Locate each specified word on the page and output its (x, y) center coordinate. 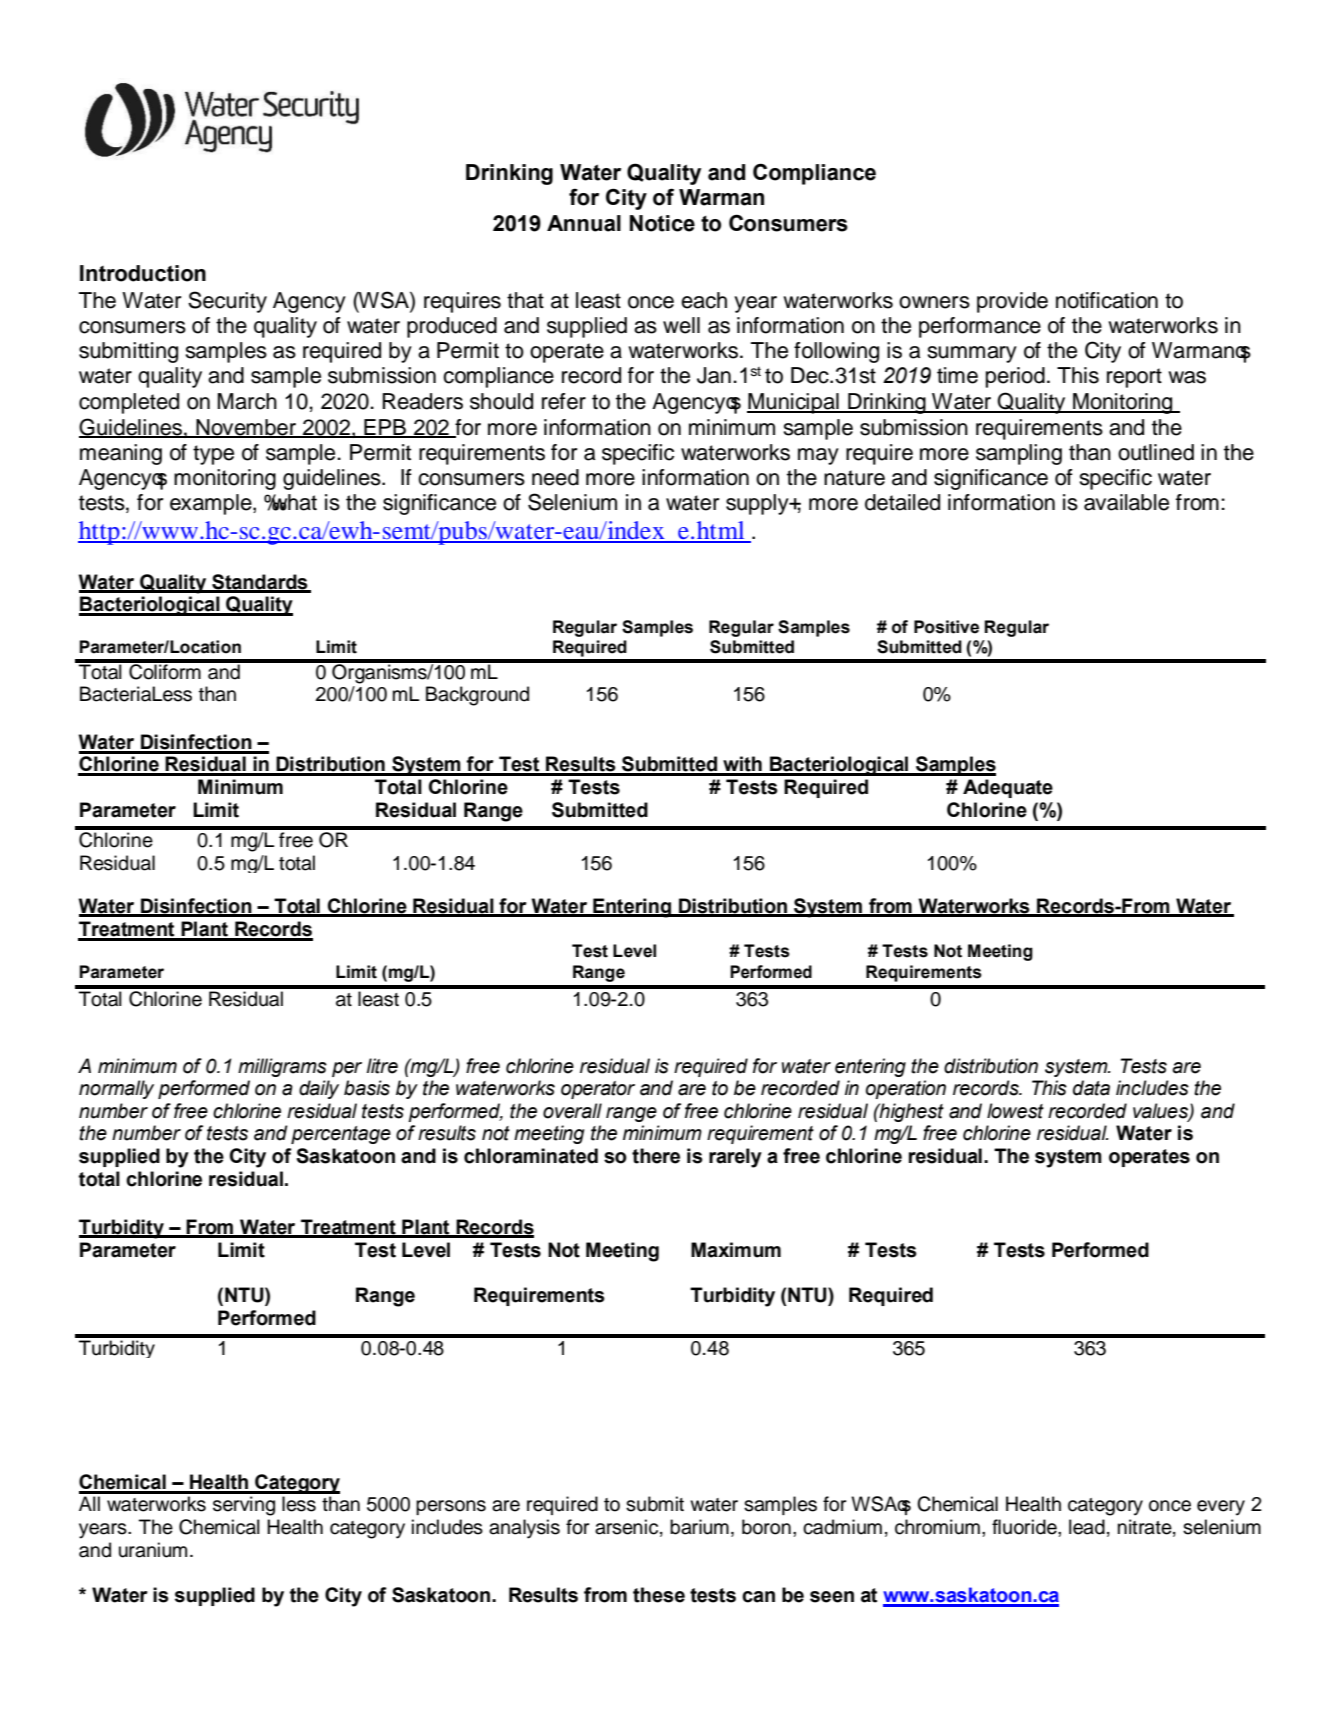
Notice (662, 223)
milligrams (282, 1067)
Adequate (1008, 788)
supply (758, 504)
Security (227, 302)
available (1126, 502)
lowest (1015, 1111)
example (212, 504)
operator (598, 1090)
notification (1107, 300)
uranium (153, 1550)
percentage (341, 1135)
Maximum (736, 1250)
